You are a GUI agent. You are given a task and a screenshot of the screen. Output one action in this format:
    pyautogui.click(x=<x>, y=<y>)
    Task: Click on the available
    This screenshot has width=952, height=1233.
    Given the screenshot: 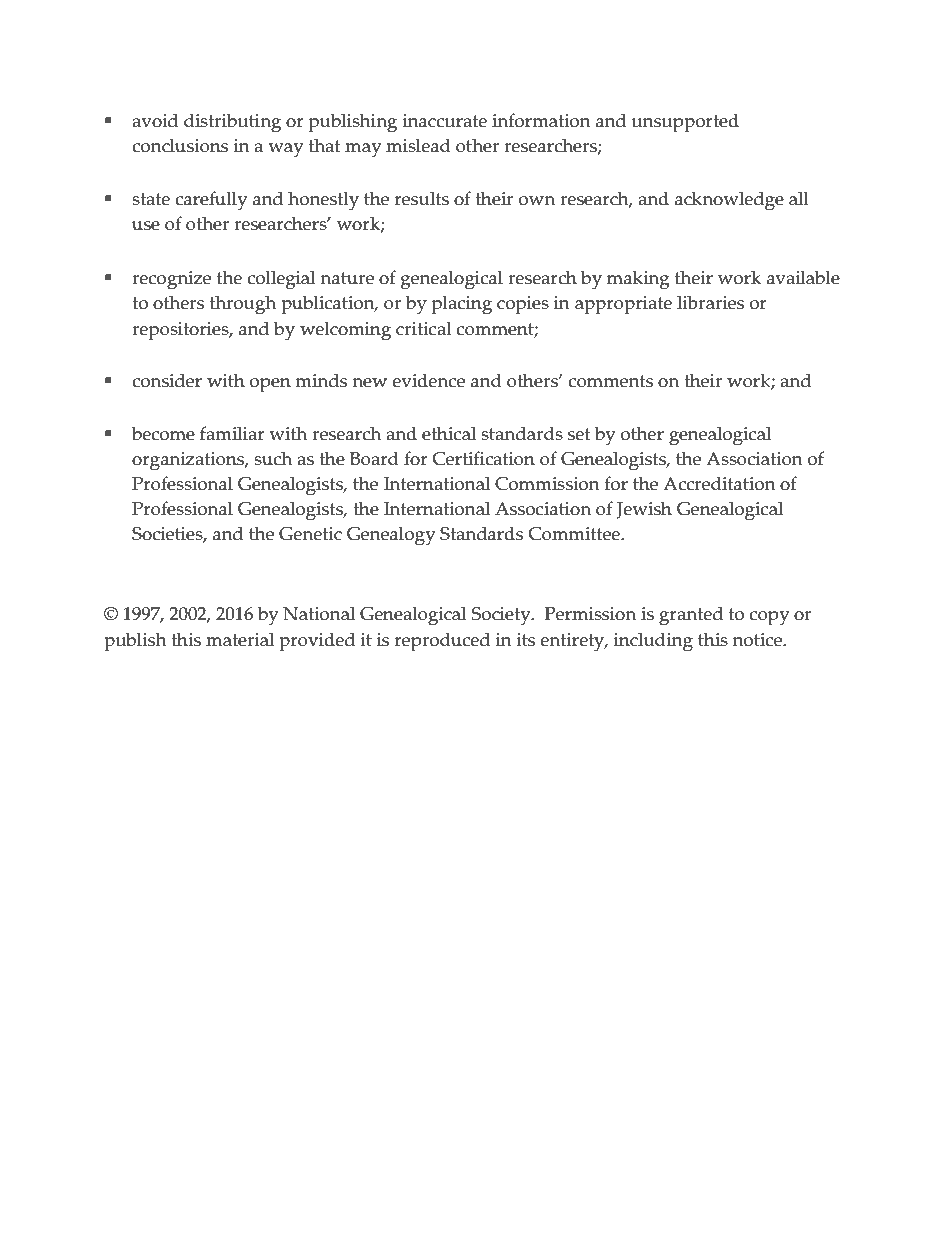 What is the action you would take?
    pyautogui.click(x=803, y=277)
